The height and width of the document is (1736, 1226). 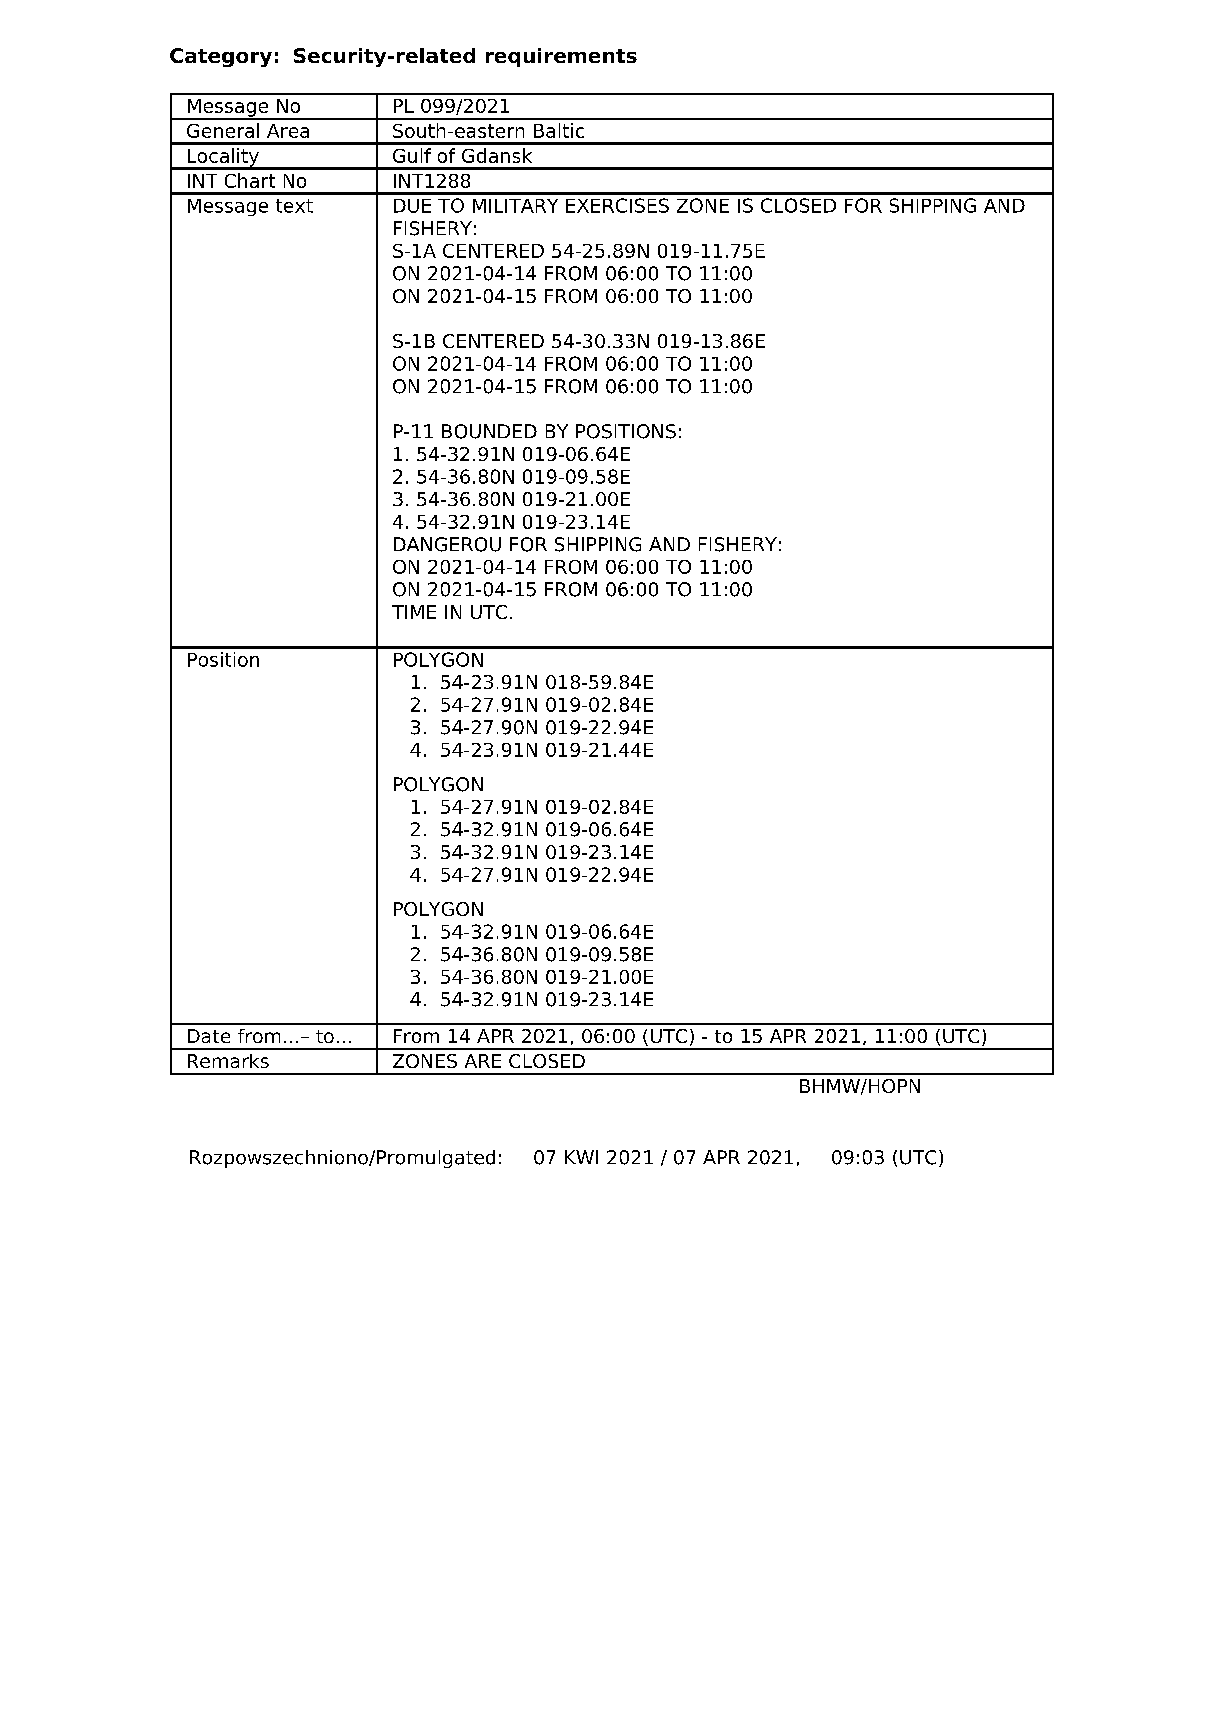 What do you see at coordinates (617, 205) in the document?
I see `EXERCISES` at bounding box center [617, 205].
